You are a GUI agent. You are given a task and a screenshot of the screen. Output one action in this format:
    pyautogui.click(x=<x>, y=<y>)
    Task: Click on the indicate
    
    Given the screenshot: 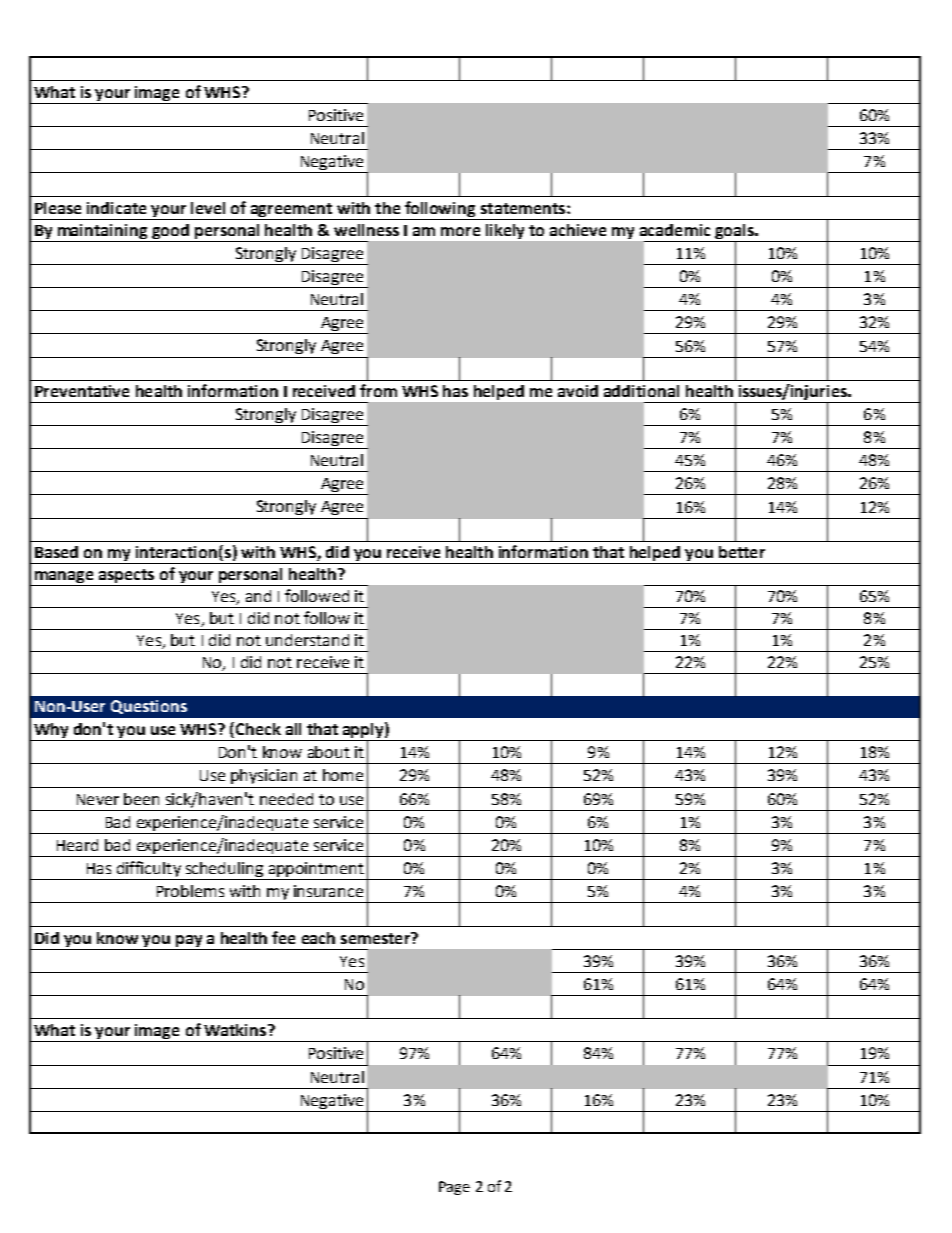 What is the action you would take?
    pyautogui.click(x=116, y=208)
